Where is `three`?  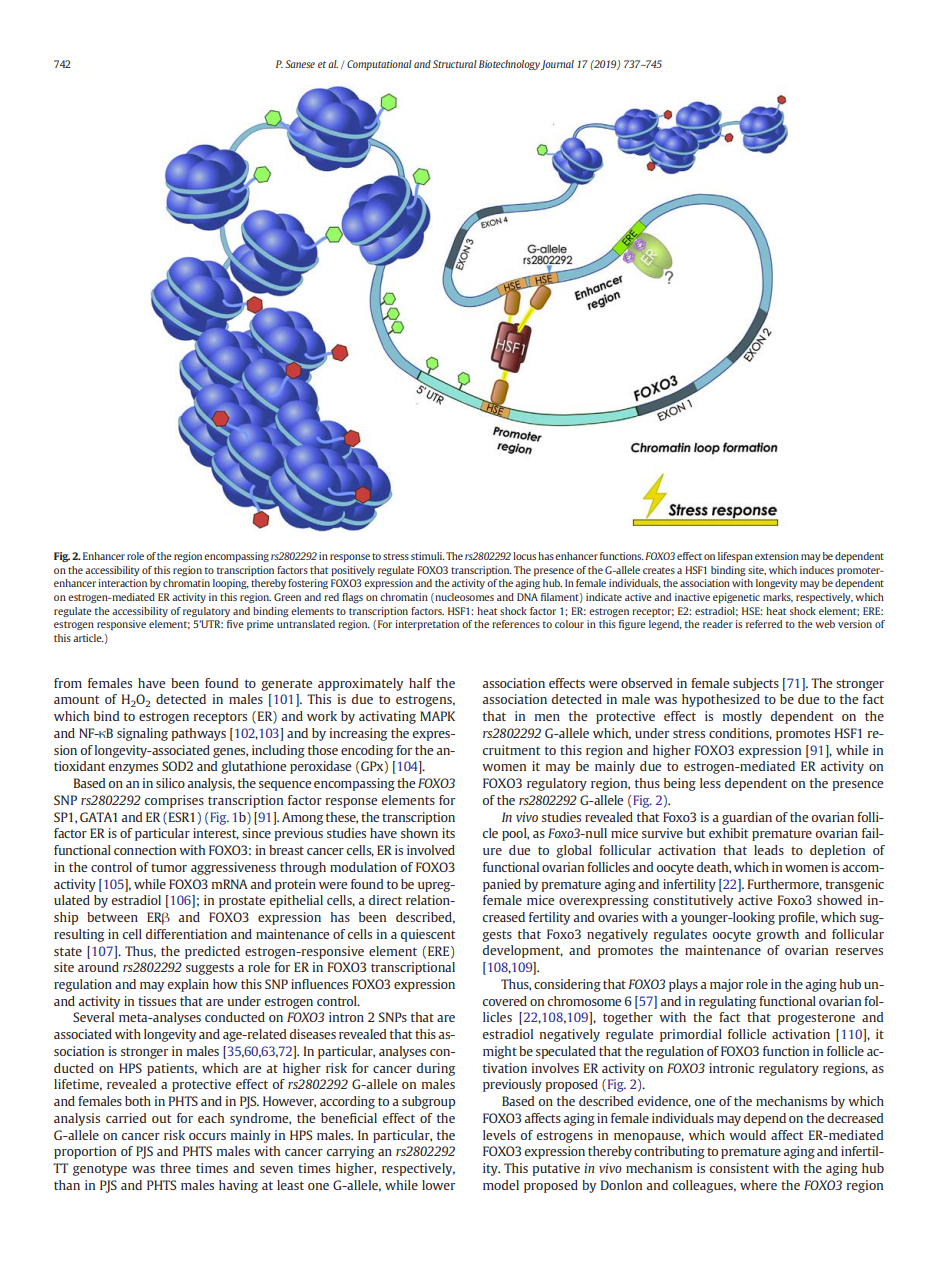
three is located at coordinates (175, 1168).
